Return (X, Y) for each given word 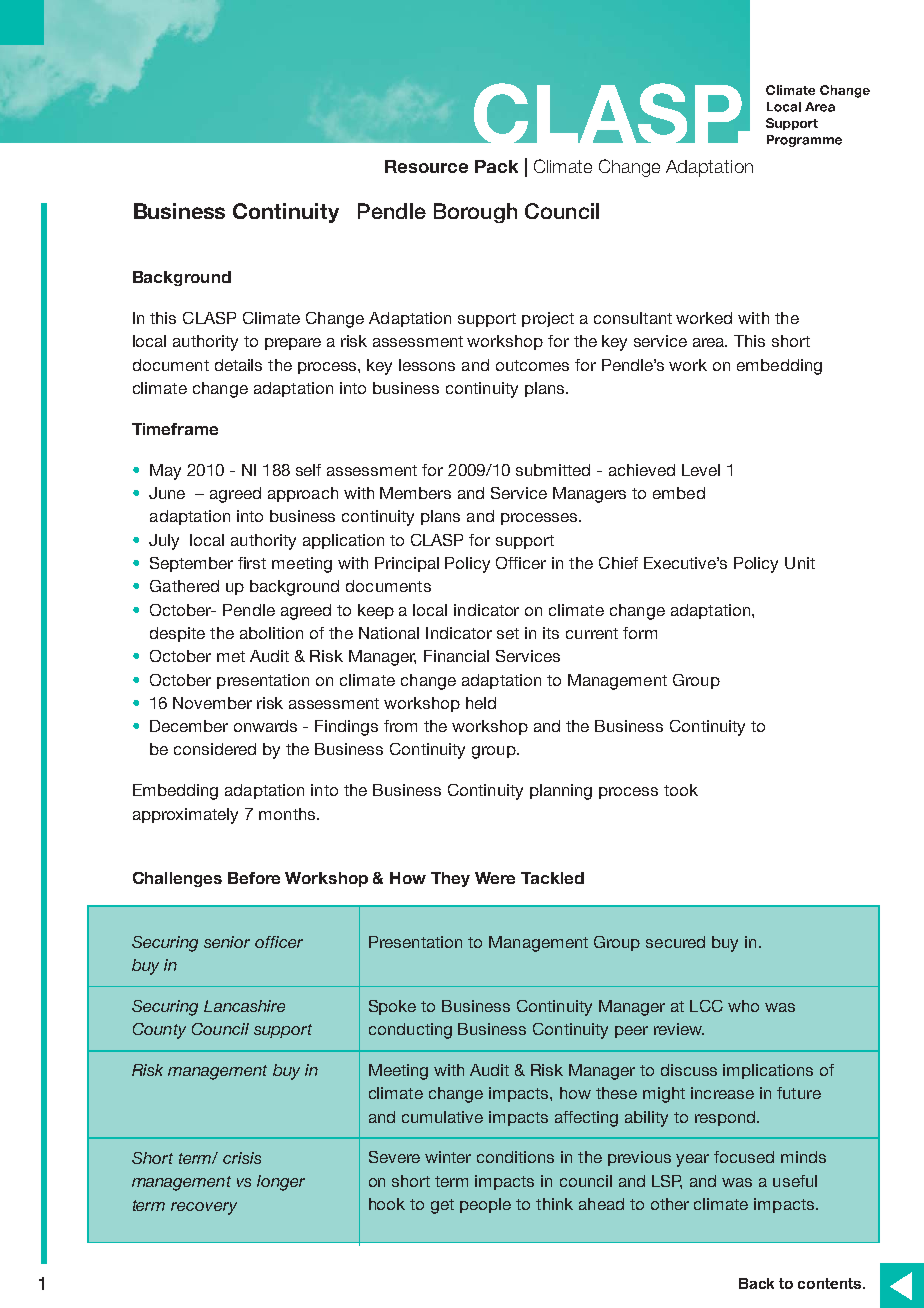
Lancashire (244, 1006)
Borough (475, 213)
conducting (410, 1031)
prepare (293, 344)
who (743, 1006)
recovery (204, 1208)
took (681, 790)
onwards (265, 726)
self (308, 470)
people (485, 1205)
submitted (553, 470)
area (710, 342)
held (481, 703)
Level (701, 470)
